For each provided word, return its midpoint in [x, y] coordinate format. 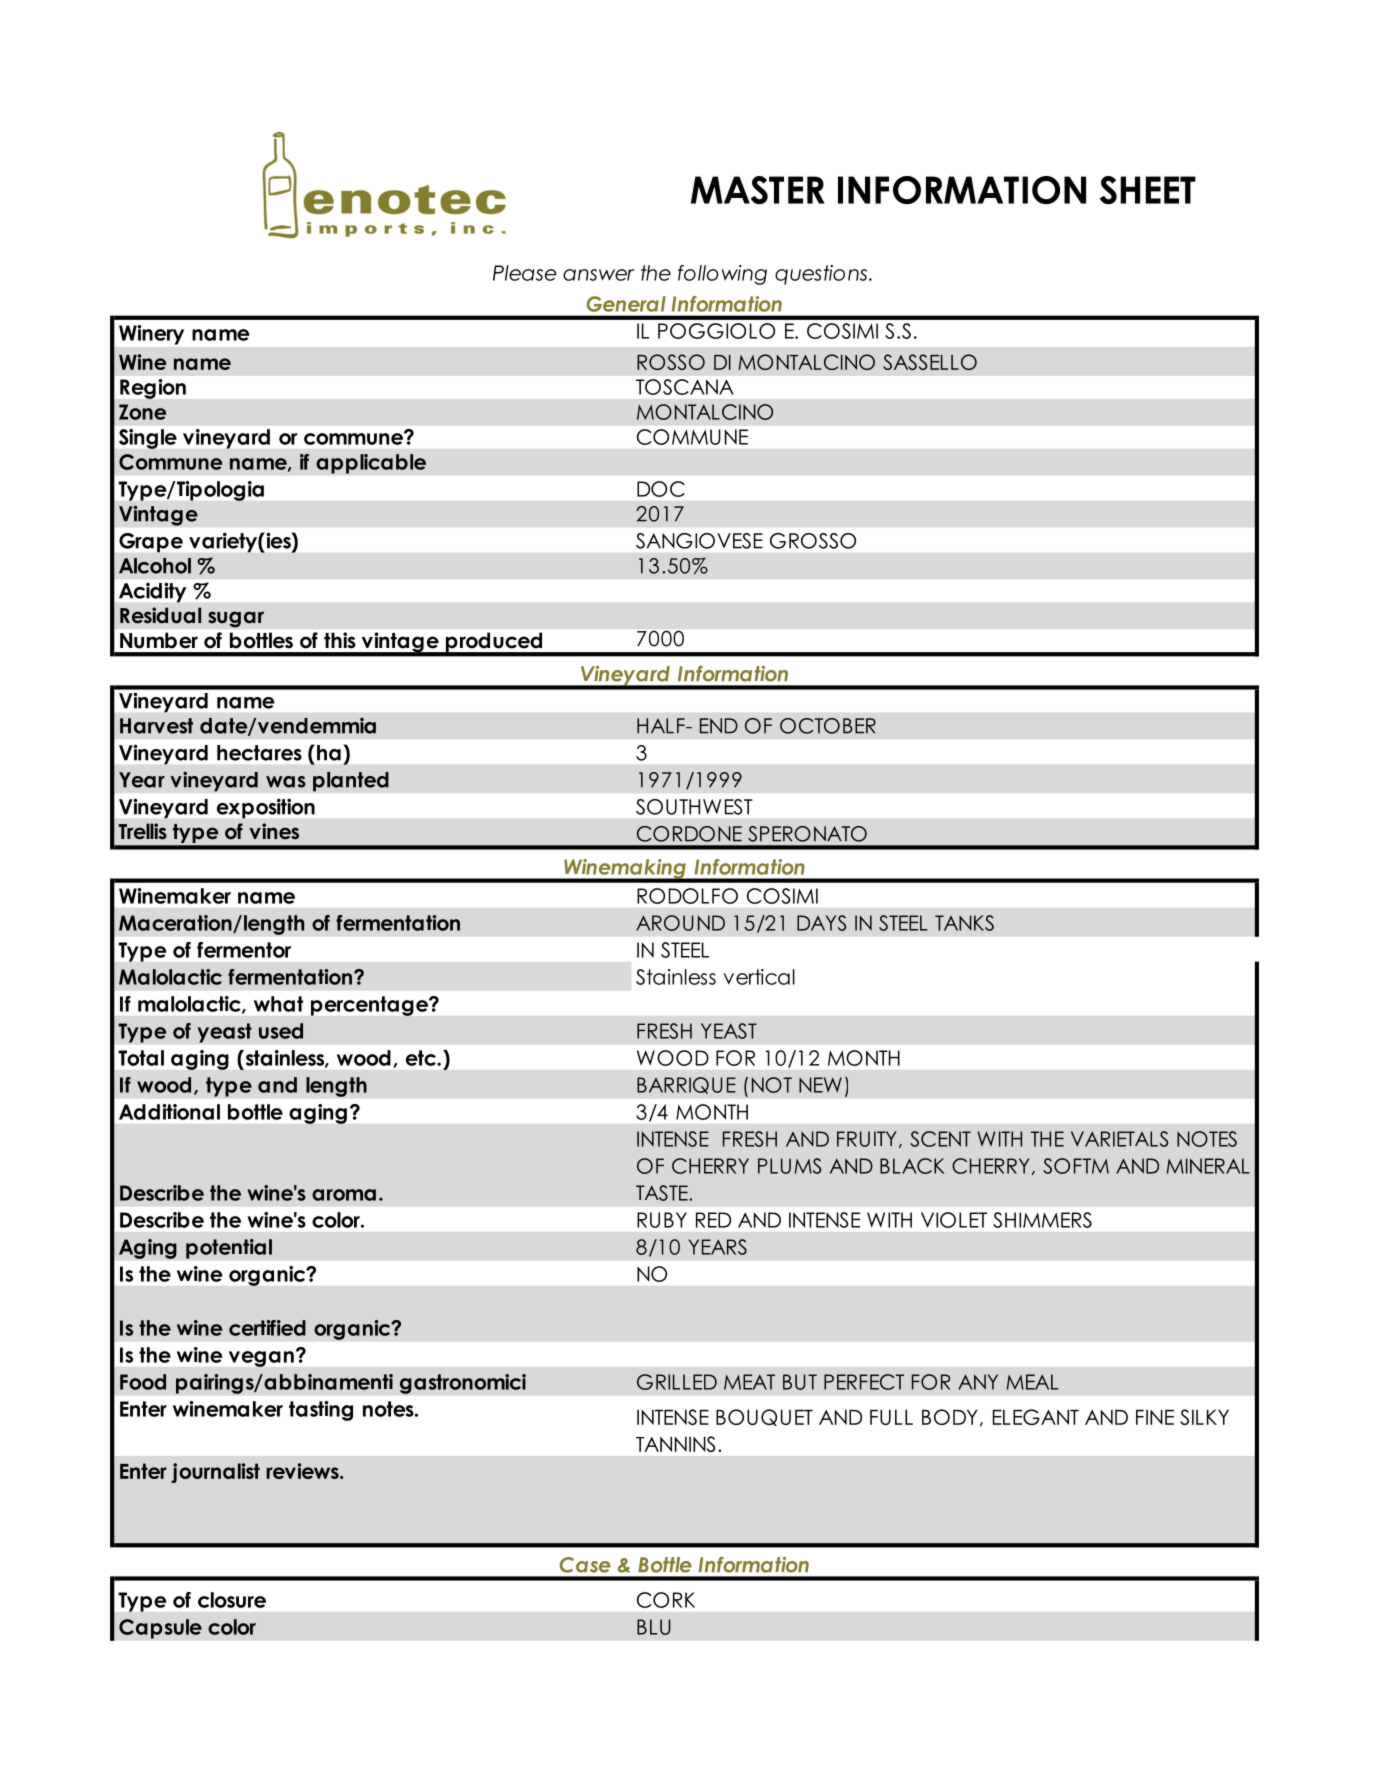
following [722, 275]
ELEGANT [1036, 1417]
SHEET [1148, 190]
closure [232, 1600]
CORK [666, 1600]
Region [153, 389]
